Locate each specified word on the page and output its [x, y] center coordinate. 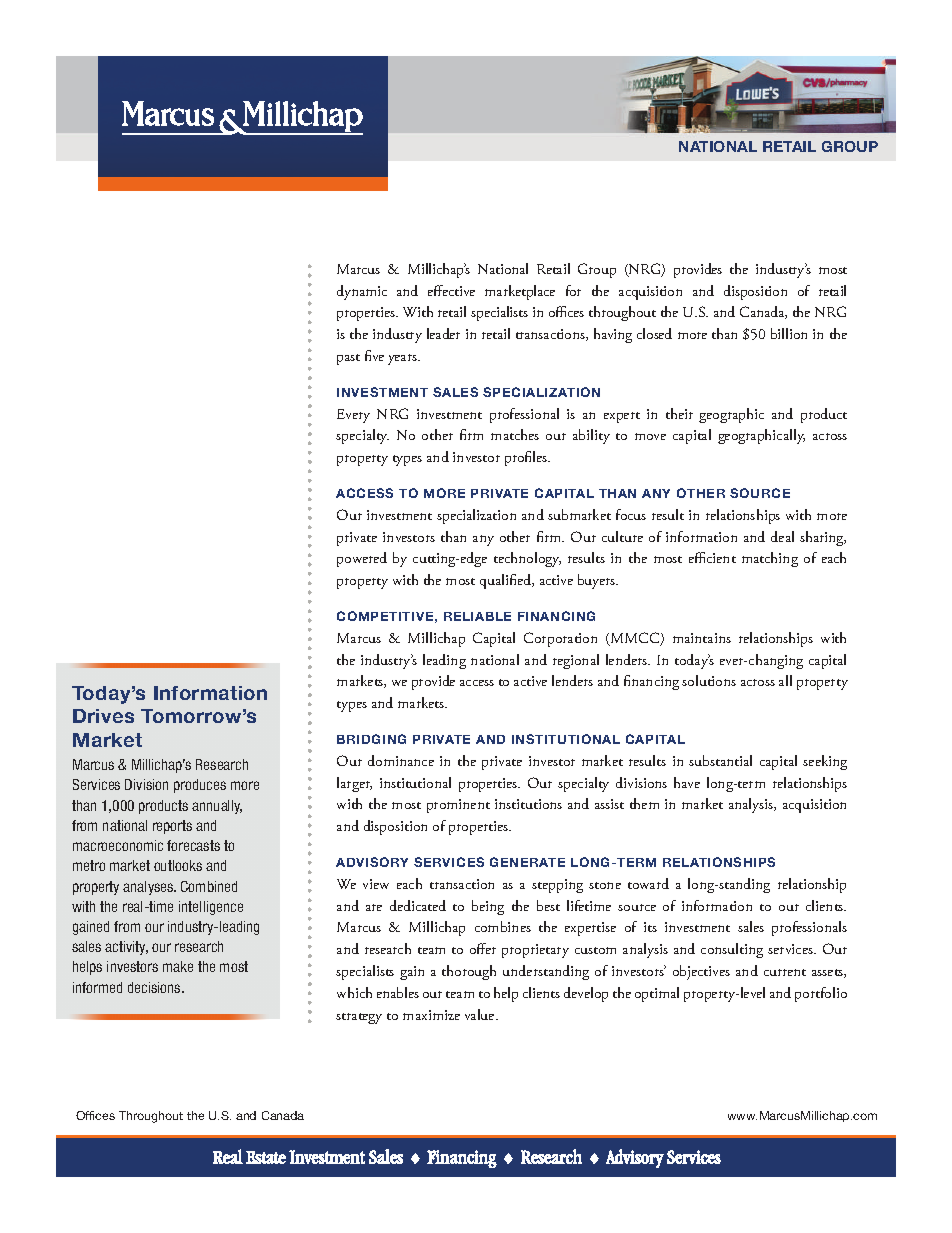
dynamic [362, 292]
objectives [701, 972]
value [481, 1014]
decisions [155, 987]
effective [451, 290]
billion [789, 333]
